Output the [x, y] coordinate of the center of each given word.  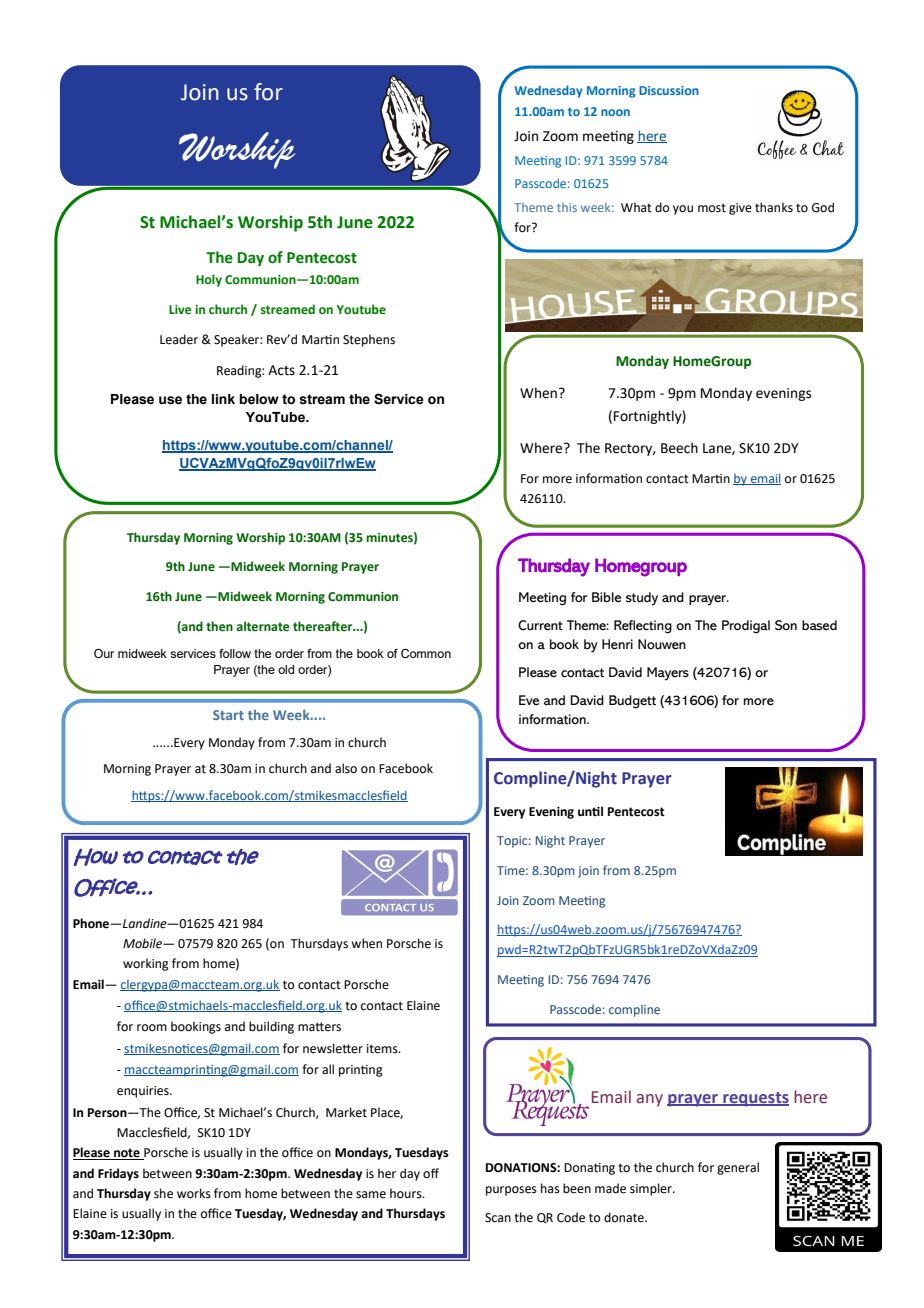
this [567, 207]
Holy [209, 280]
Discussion [669, 90]
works [194, 1193]
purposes [511, 1191]
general [738, 1168]
